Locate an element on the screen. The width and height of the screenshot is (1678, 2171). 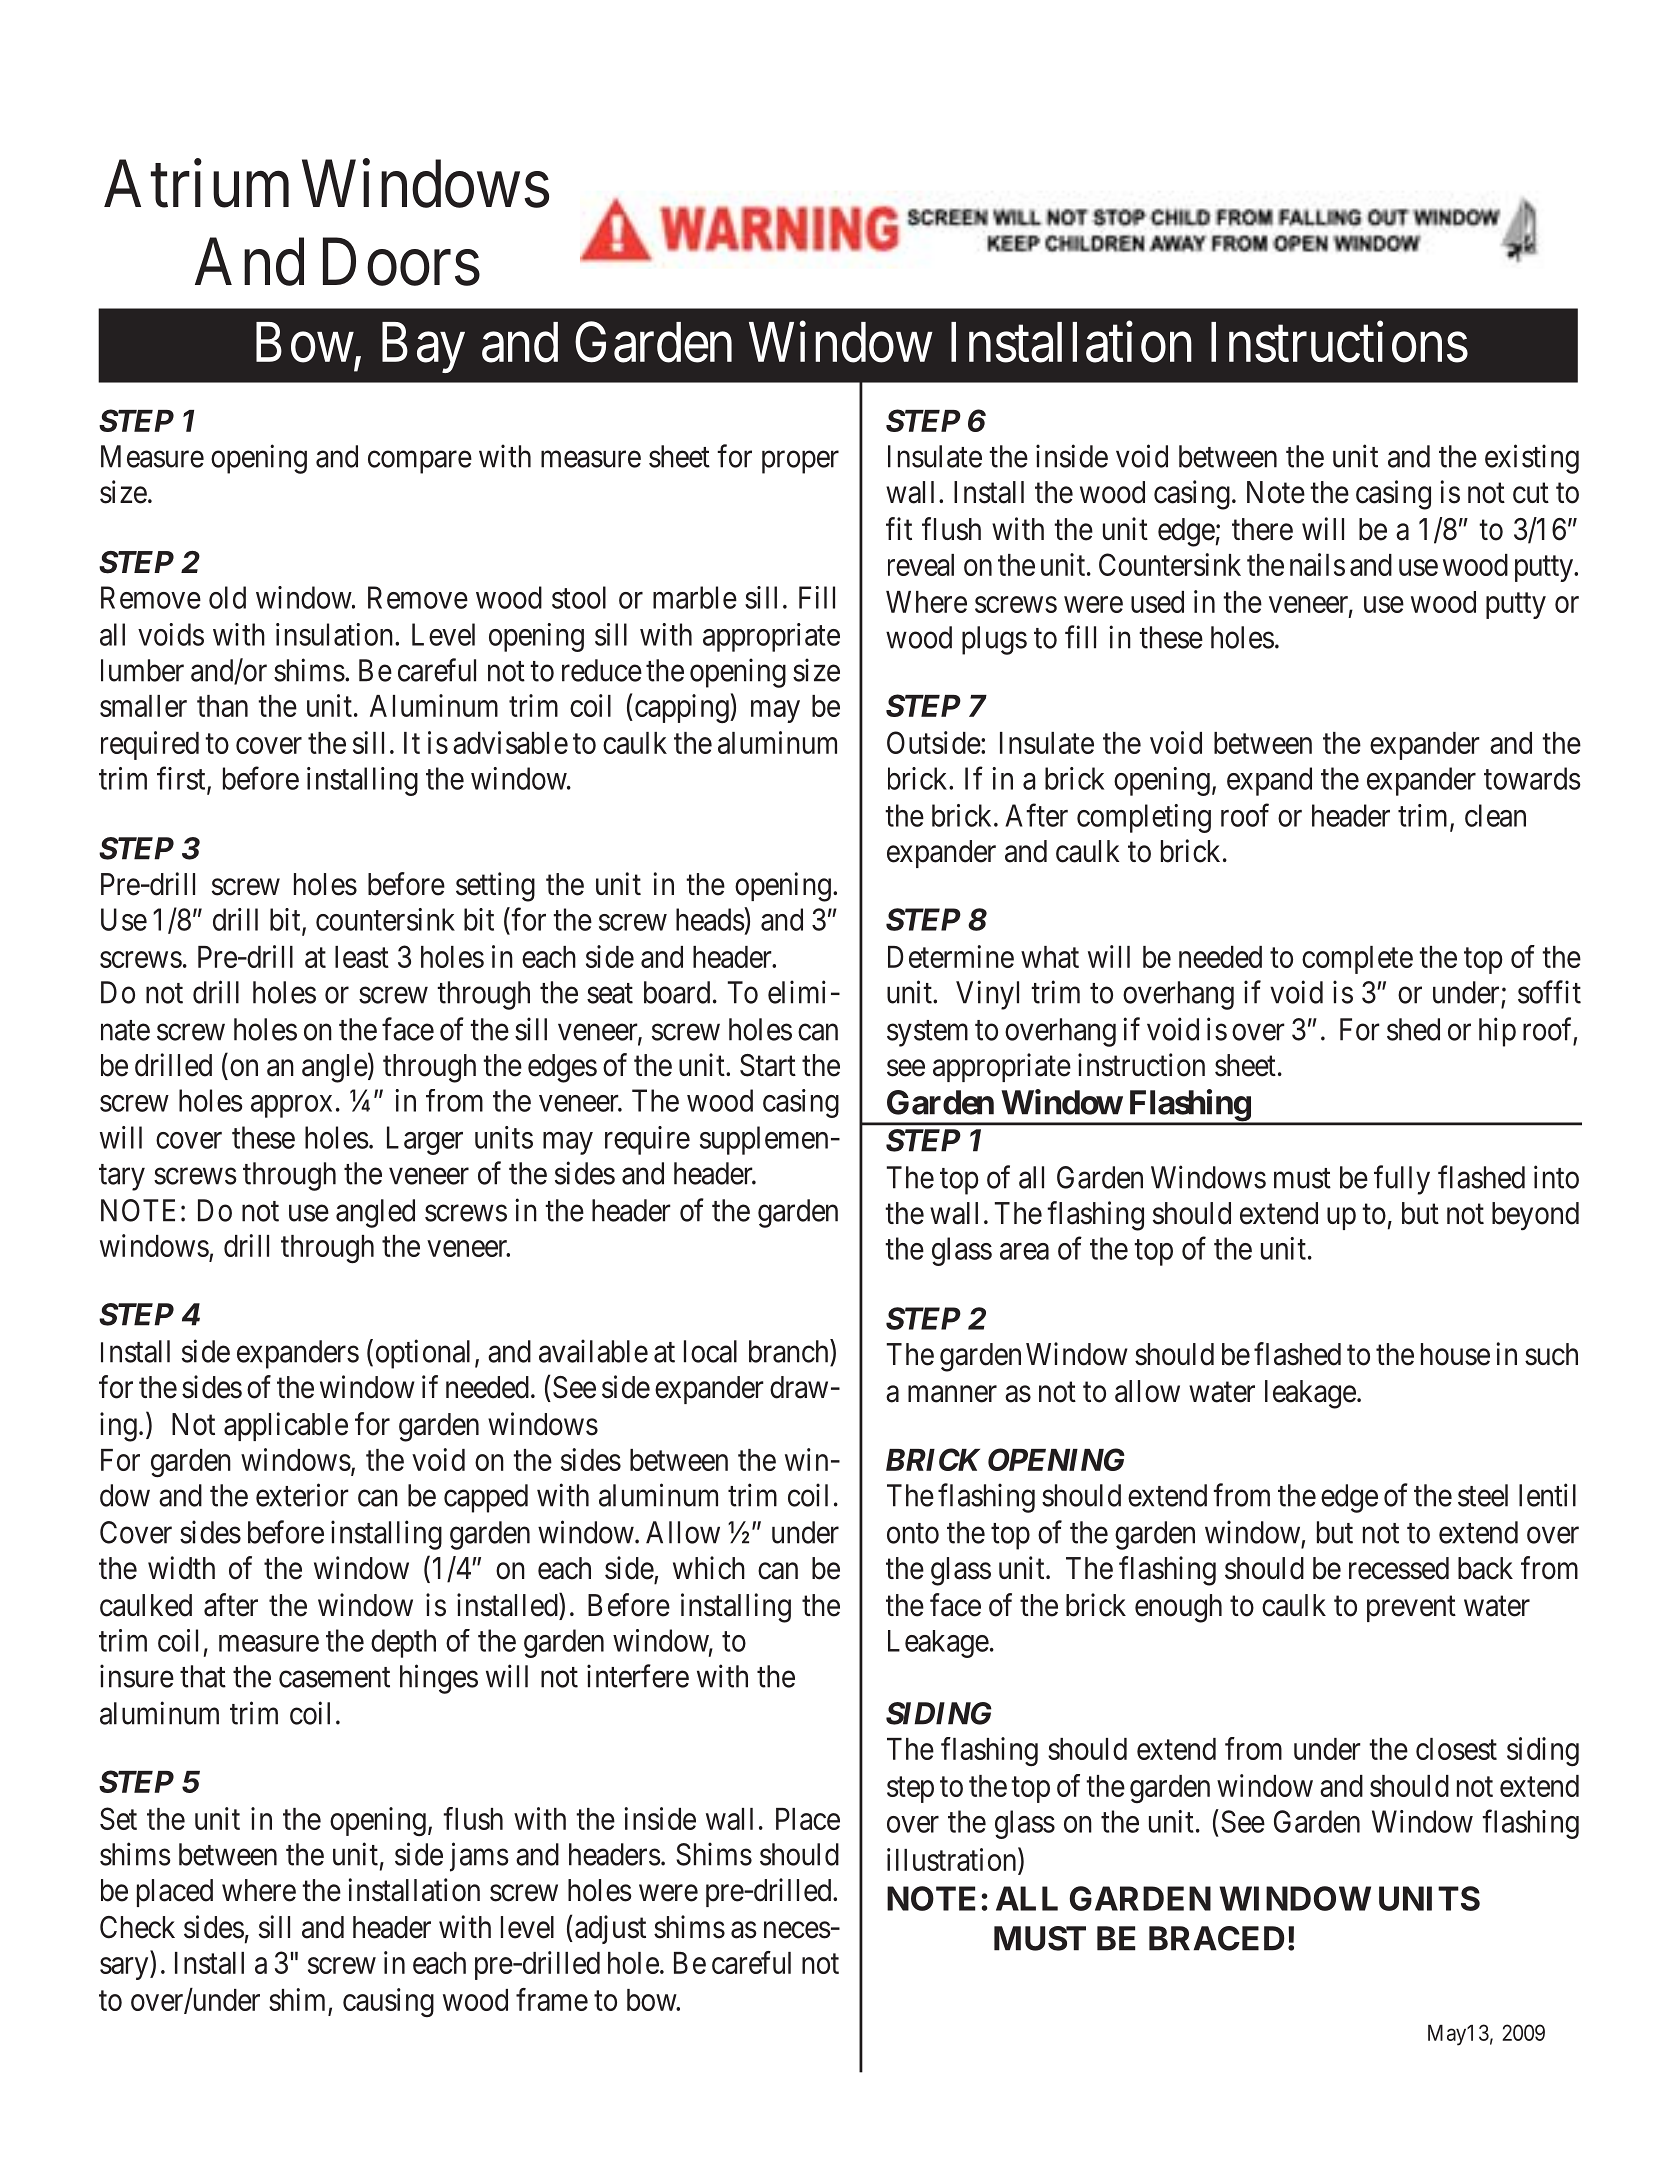
proper is located at coordinates (800, 462).
